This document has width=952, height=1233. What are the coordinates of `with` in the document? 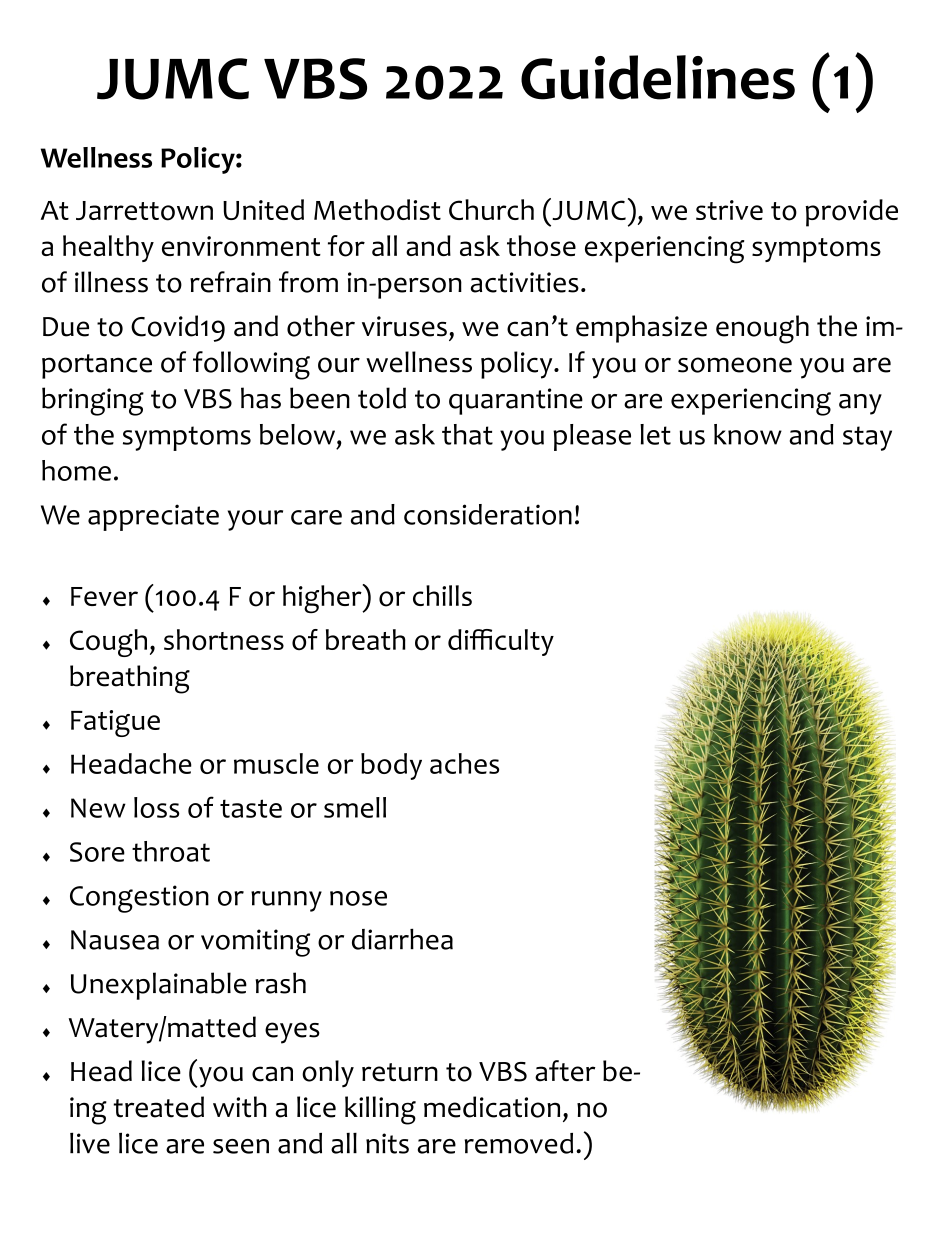 It's located at (240, 1107).
